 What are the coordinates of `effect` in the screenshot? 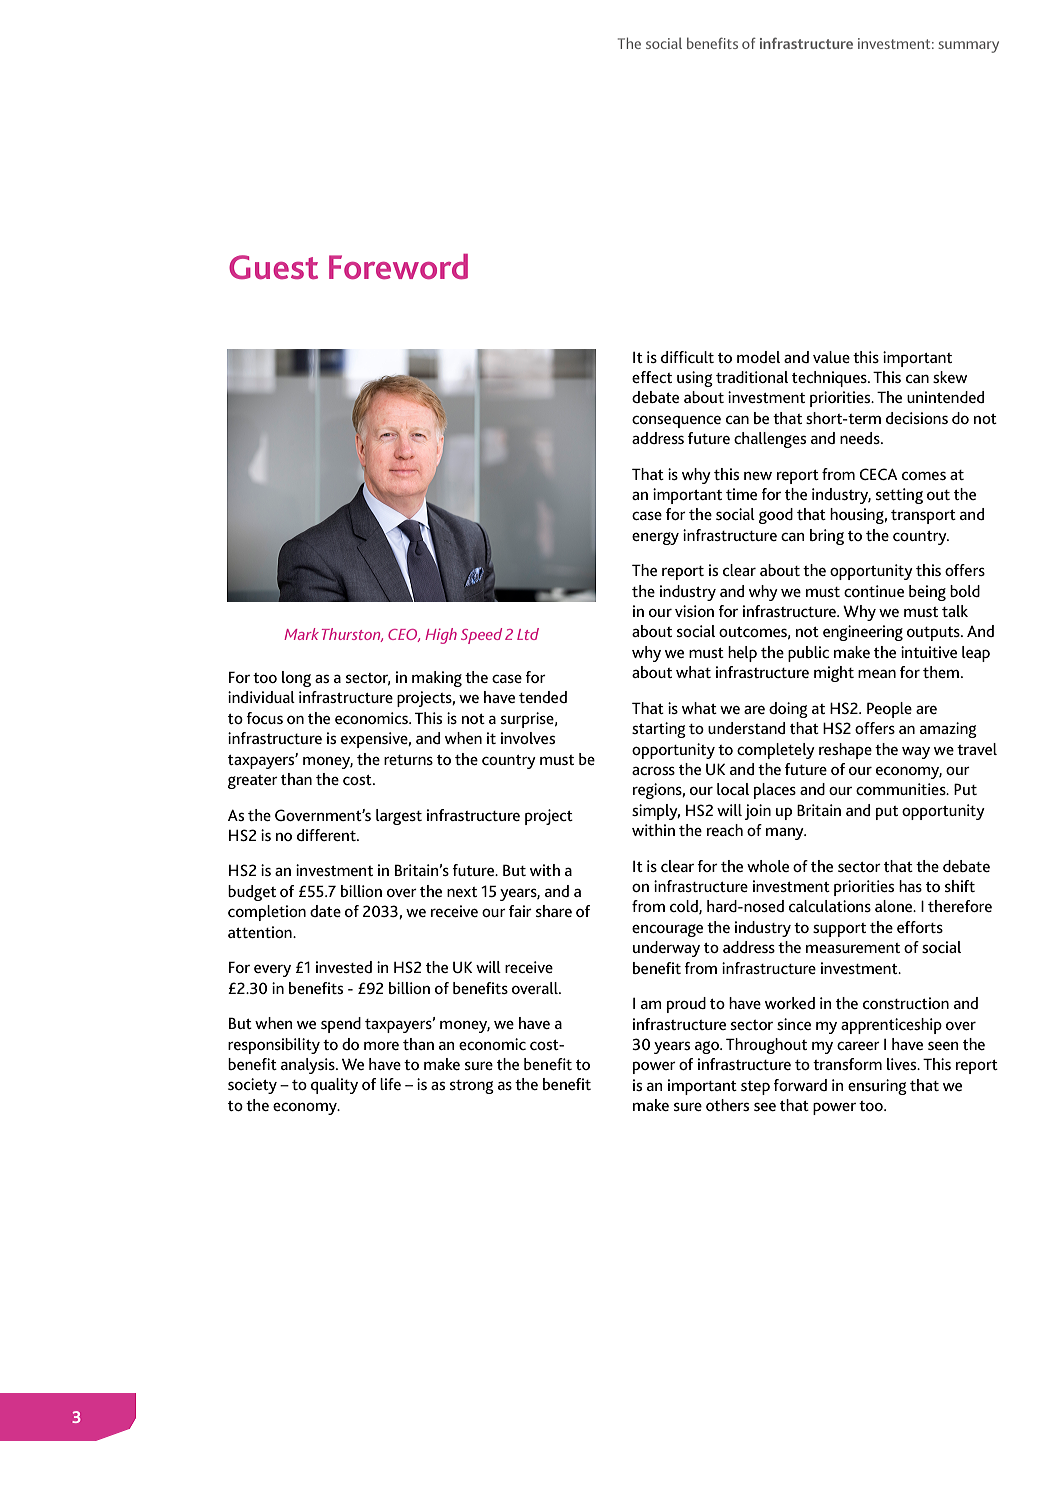 It's located at (652, 377).
